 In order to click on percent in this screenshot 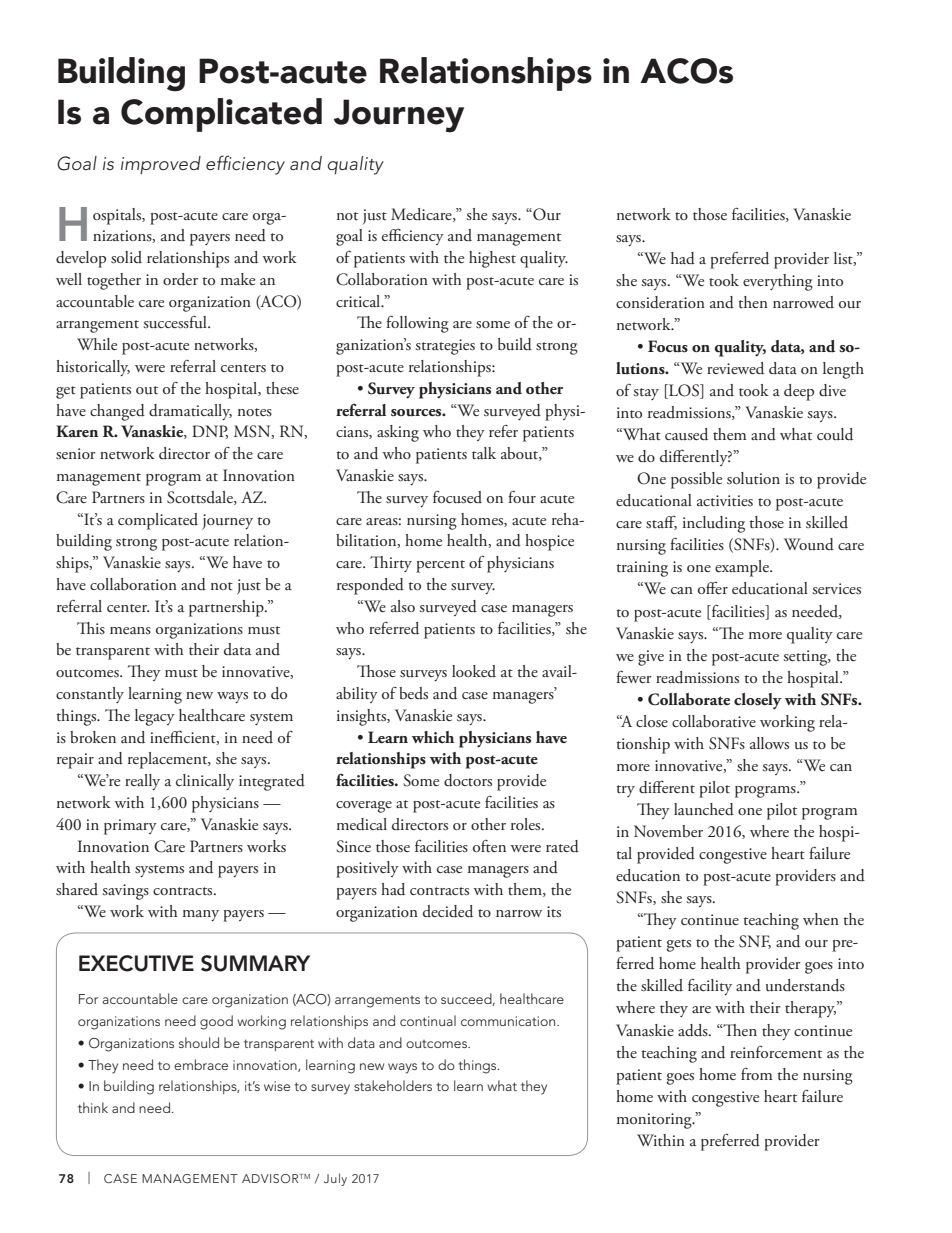, I will do `click(440, 566)`.
